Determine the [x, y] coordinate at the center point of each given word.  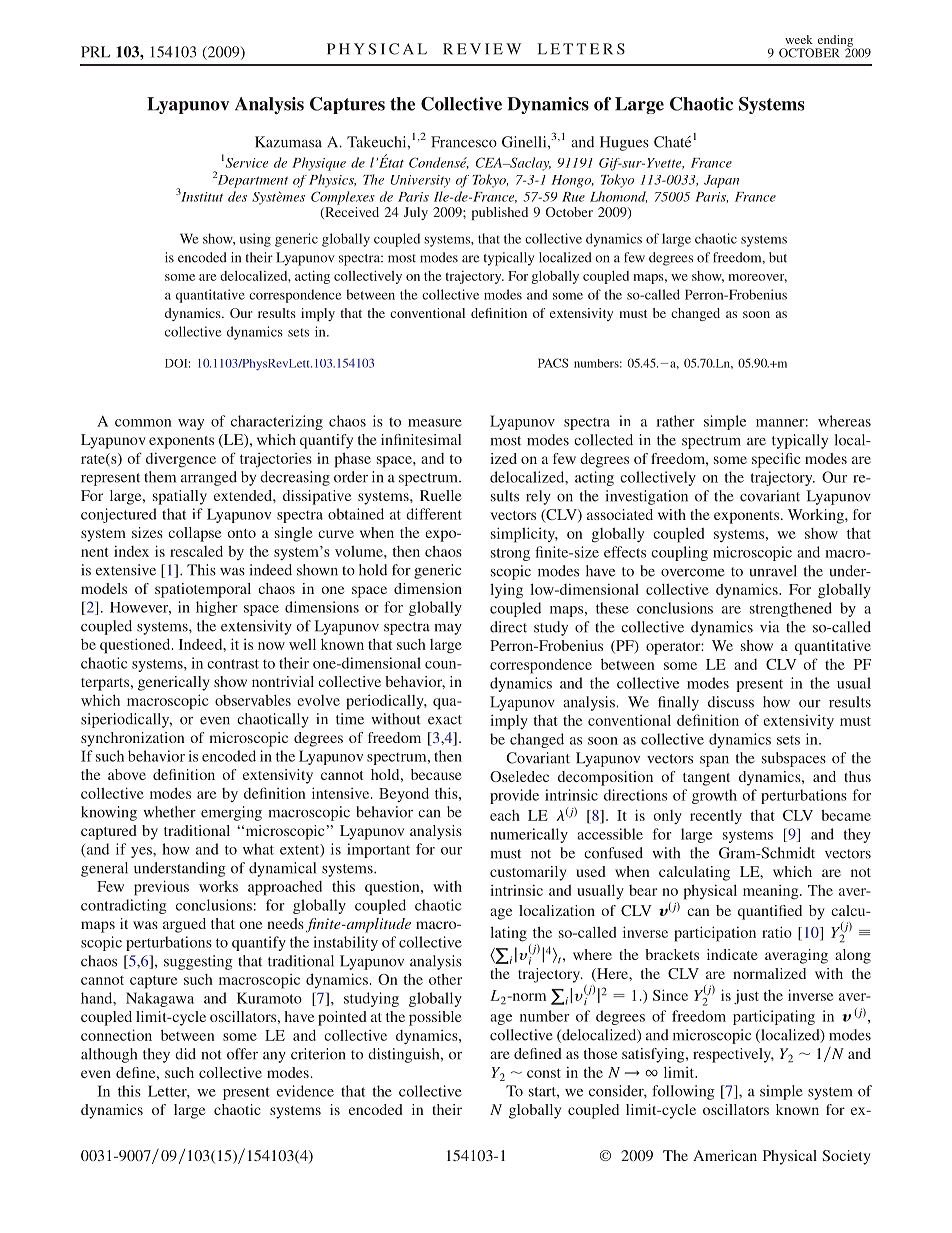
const [544, 1073]
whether [169, 812]
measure [435, 423]
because [436, 774]
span [714, 761]
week [799, 39]
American [725, 1155]
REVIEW [482, 49]
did [185, 1054]
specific [776, 460]
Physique [319, 164]
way [191, 424]
